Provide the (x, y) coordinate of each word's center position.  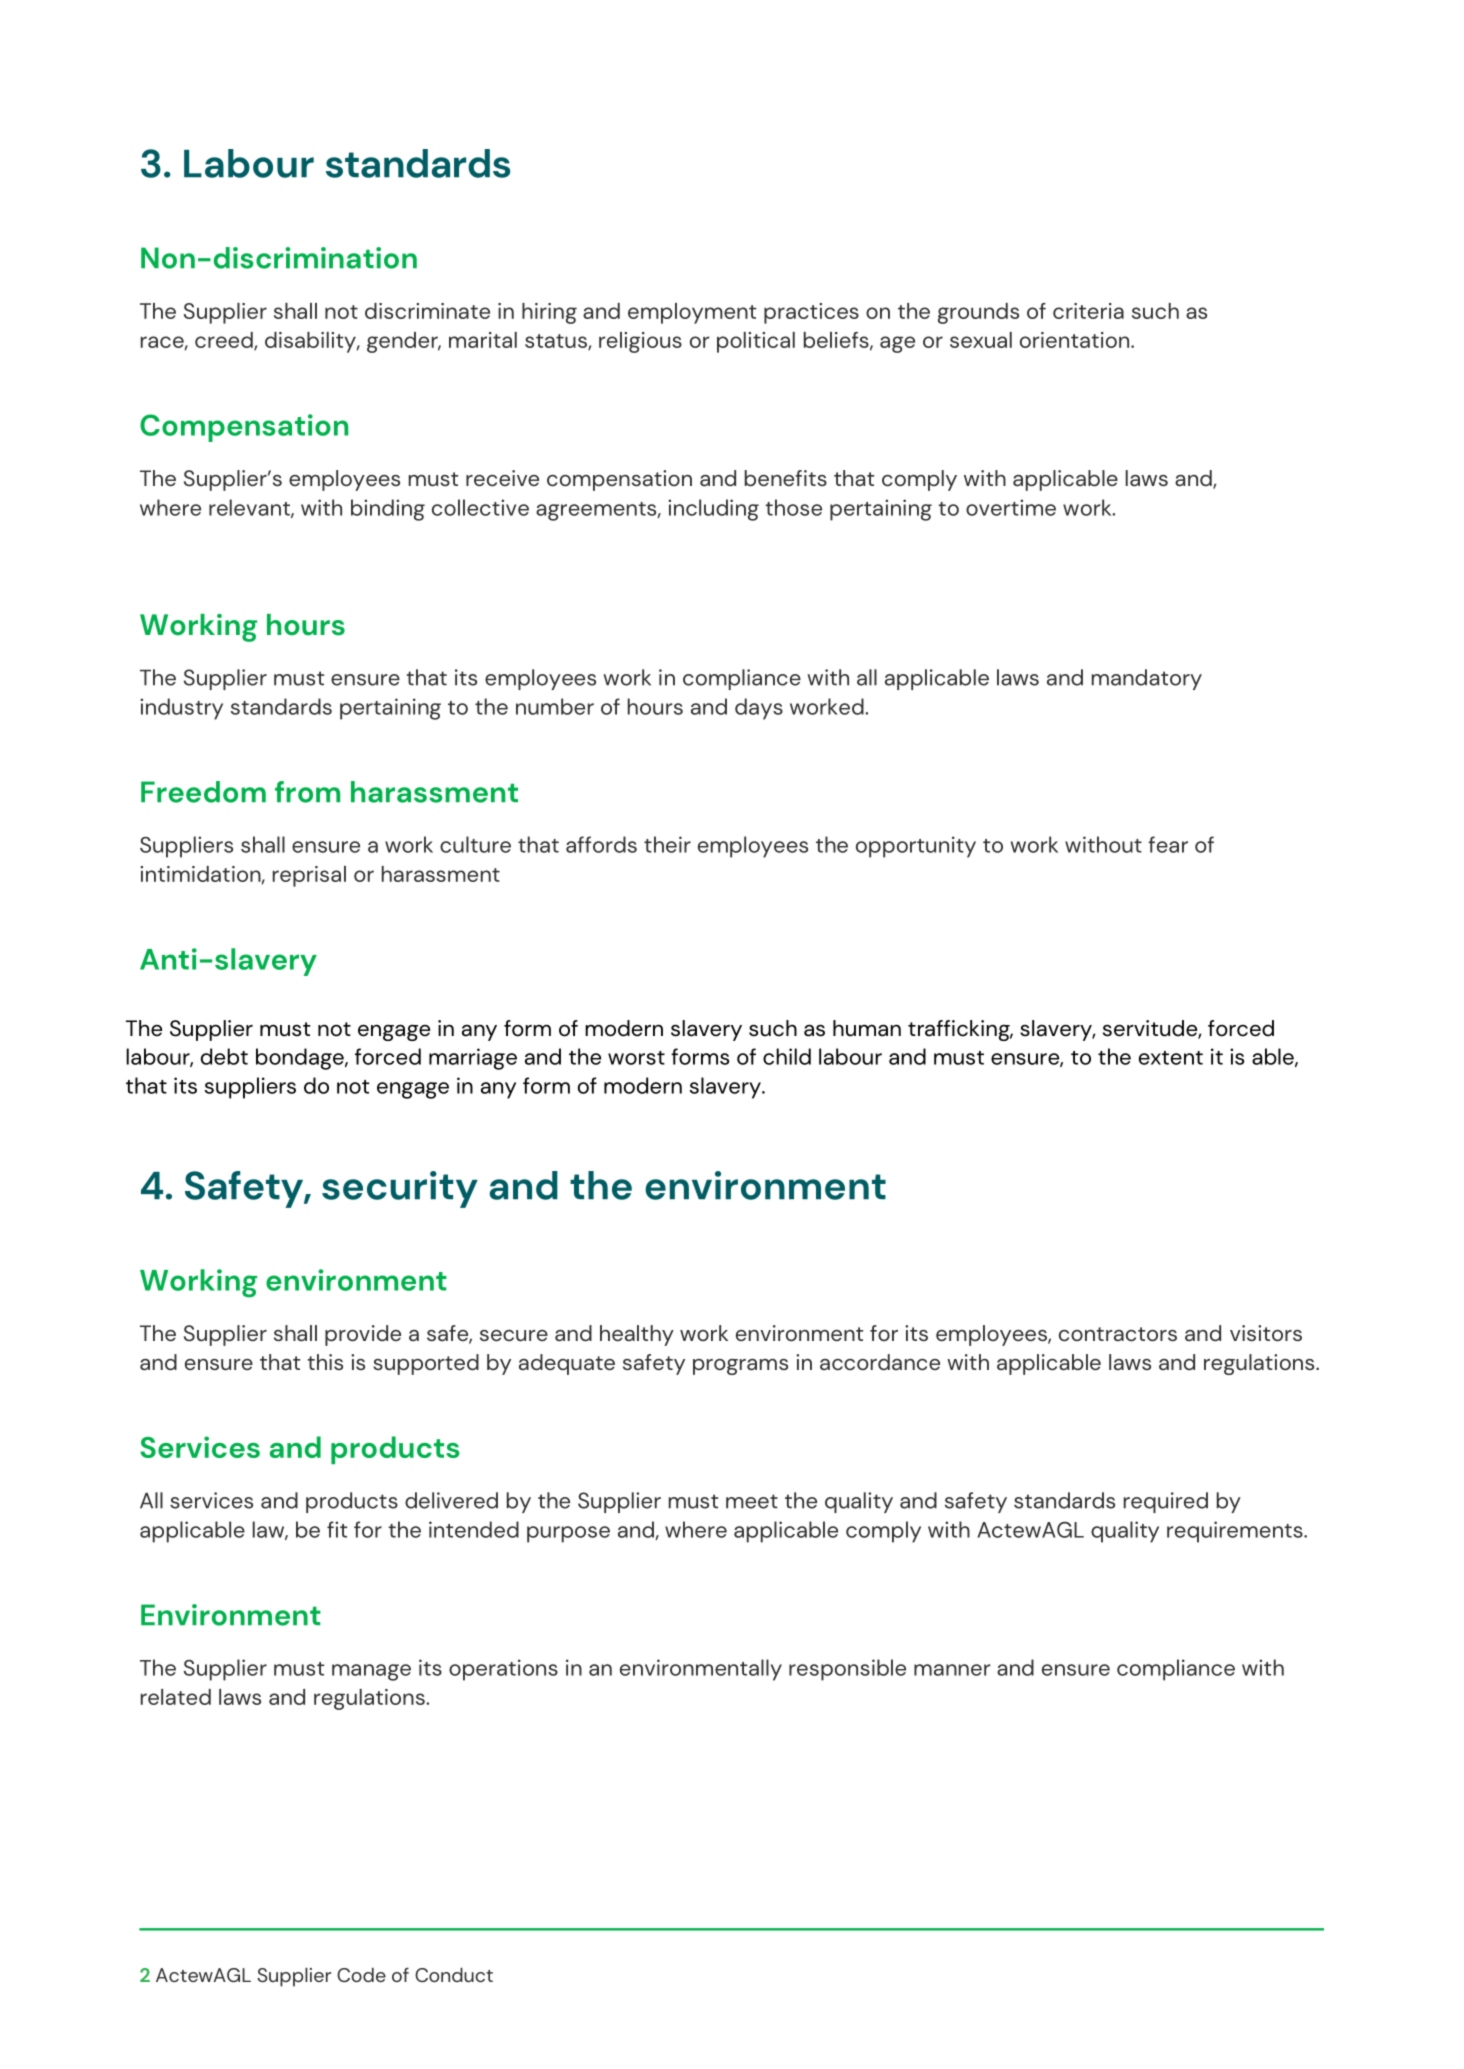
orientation (1076, 340)
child (787, 1056)
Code (361, 1975)
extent (1171, 1058)
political (756, 342)
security (400, 1189)
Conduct (454, 1975)
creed (225, 341)
